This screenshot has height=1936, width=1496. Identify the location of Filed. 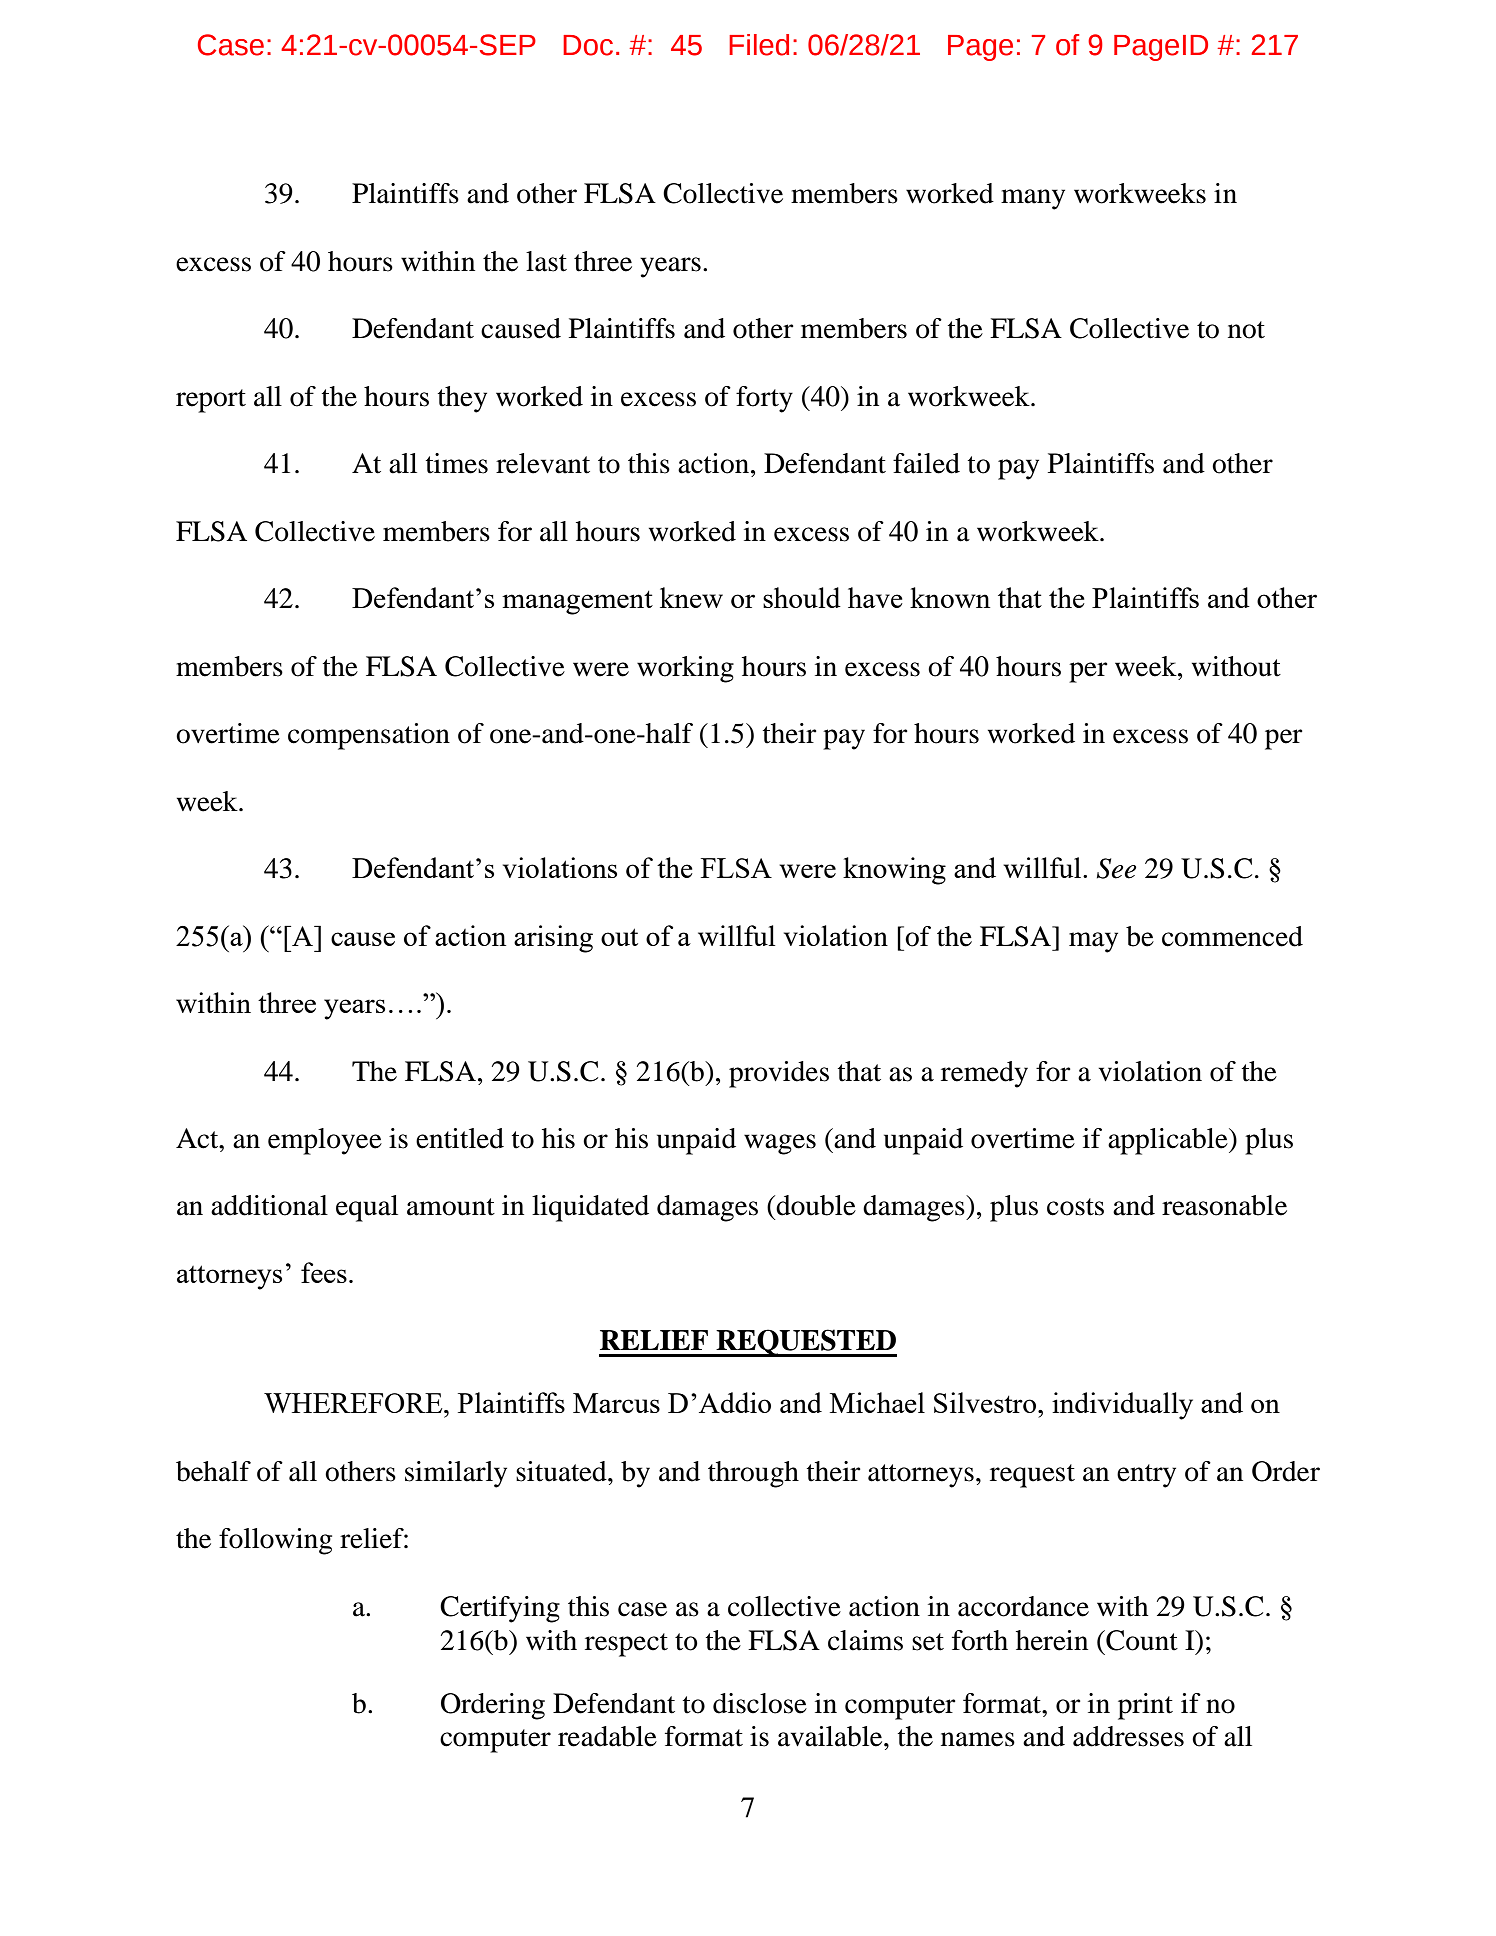
(759, 45).
